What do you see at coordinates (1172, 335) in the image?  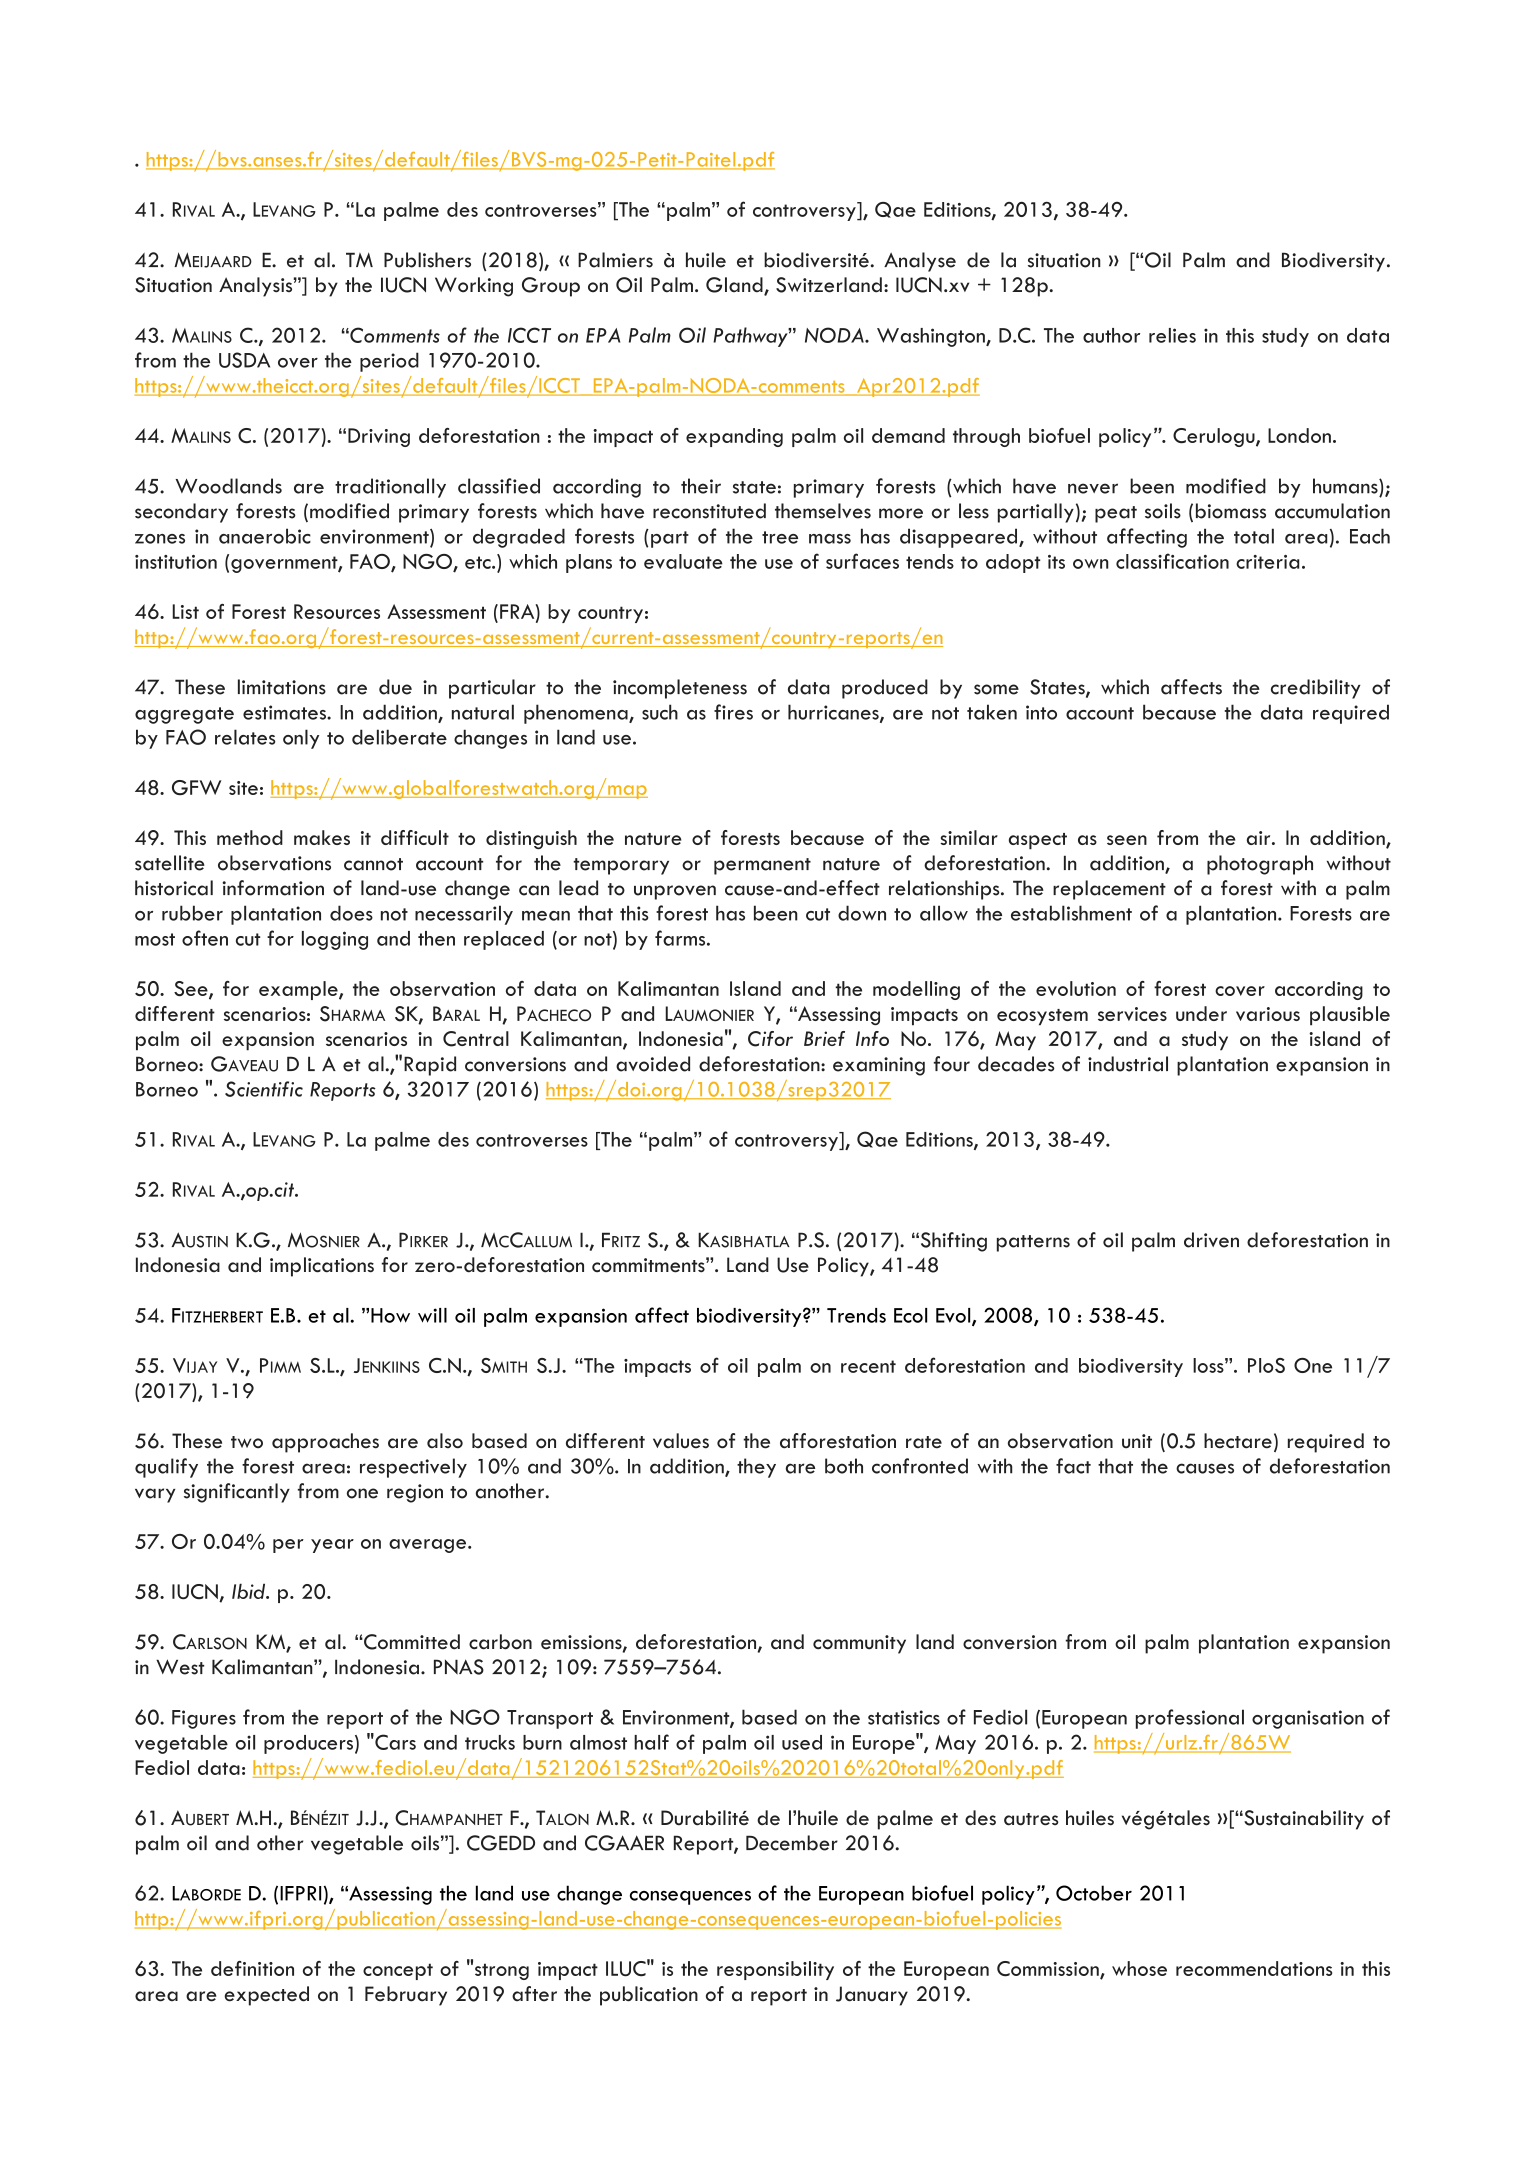 I see `relies` at bounding box center [1172, 335].
